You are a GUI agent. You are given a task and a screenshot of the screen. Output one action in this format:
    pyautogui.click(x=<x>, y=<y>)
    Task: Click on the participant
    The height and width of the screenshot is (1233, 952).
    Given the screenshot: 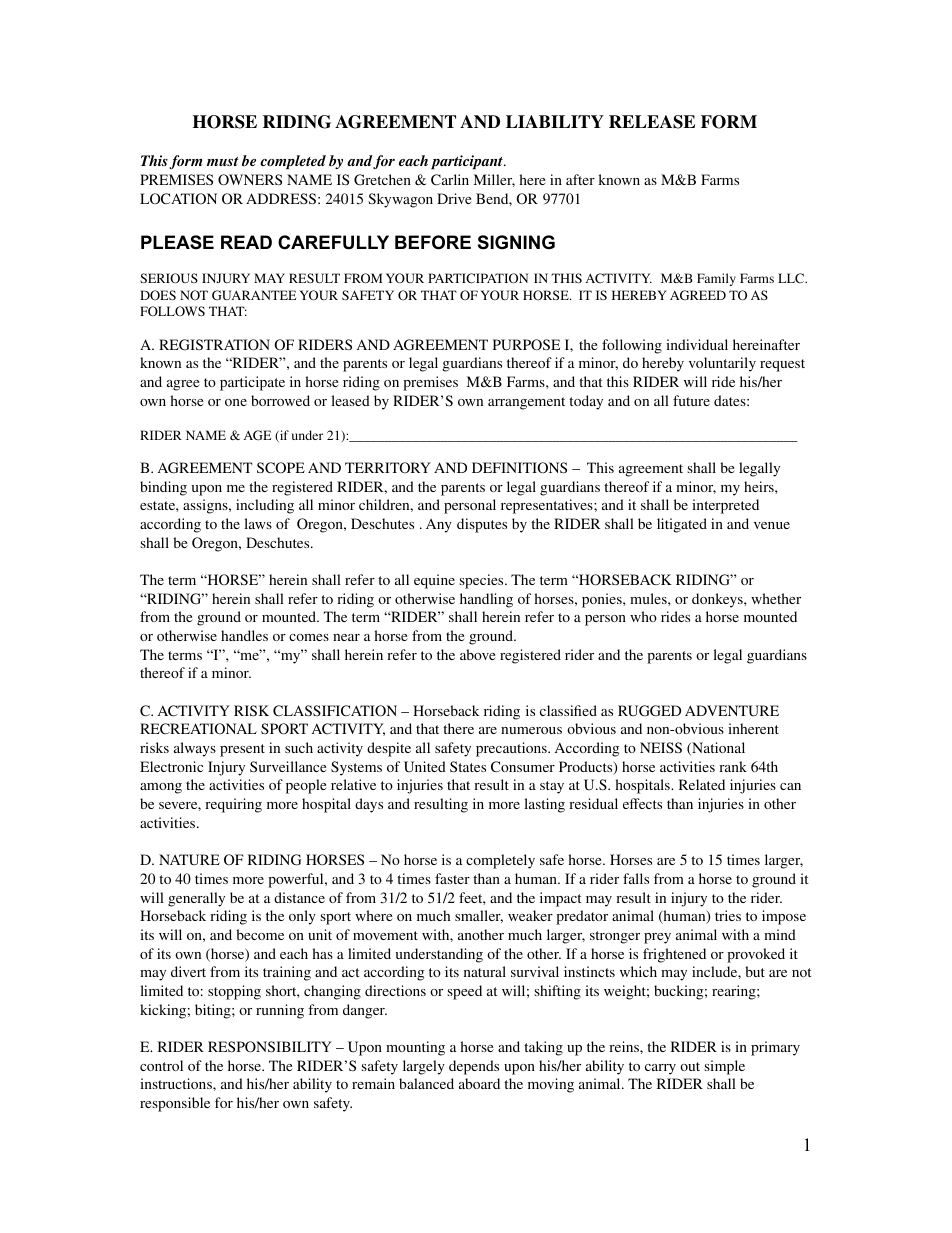 What is the action you would take?
    pyautogui.click(x=468, y=162)
